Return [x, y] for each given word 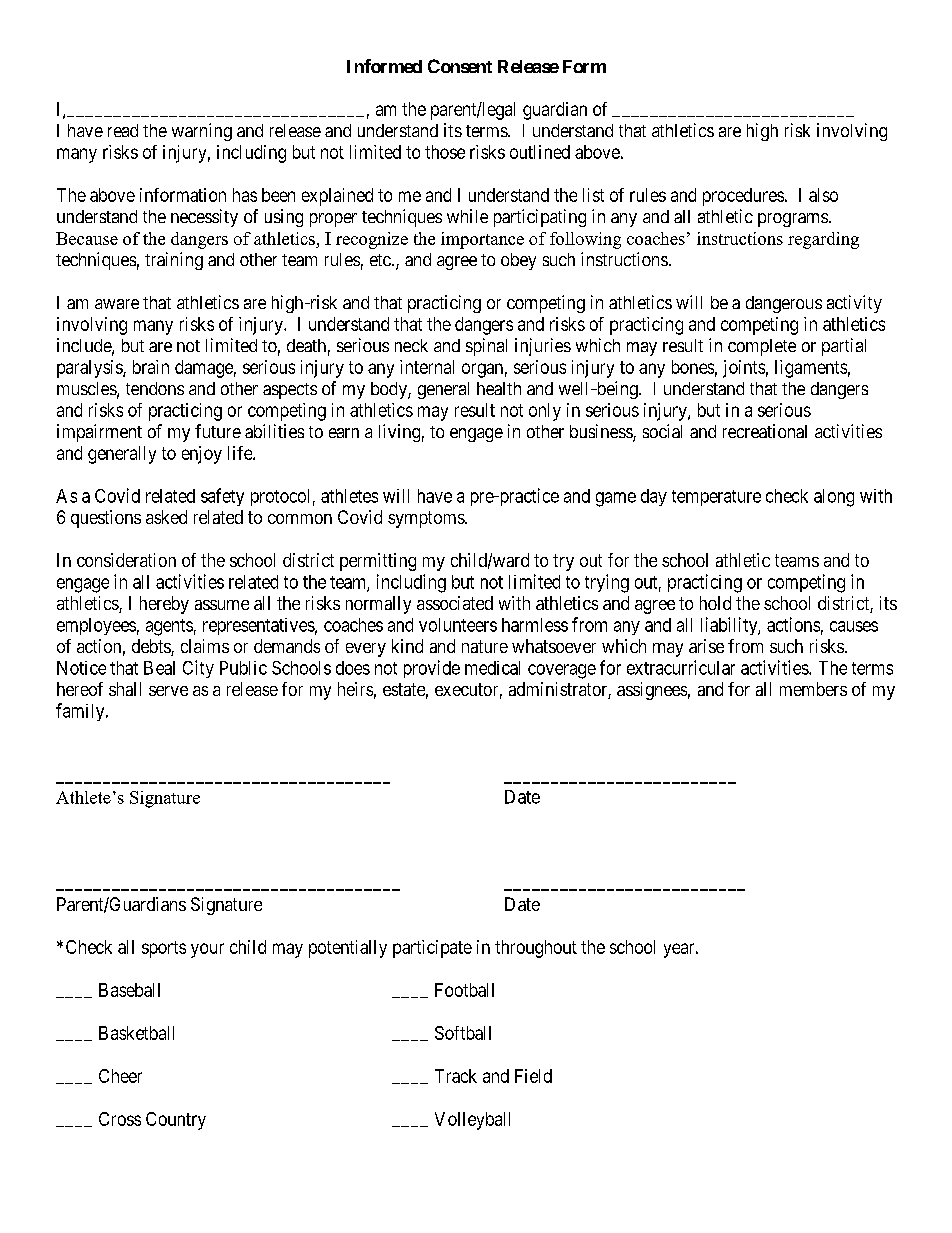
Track [456, 1076]
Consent [460, 66]
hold [715, 603]
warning [202, 132]
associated [455, 603]
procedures [743, 197]
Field [533, 1076]
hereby [164, 605]
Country [176, 1121]
